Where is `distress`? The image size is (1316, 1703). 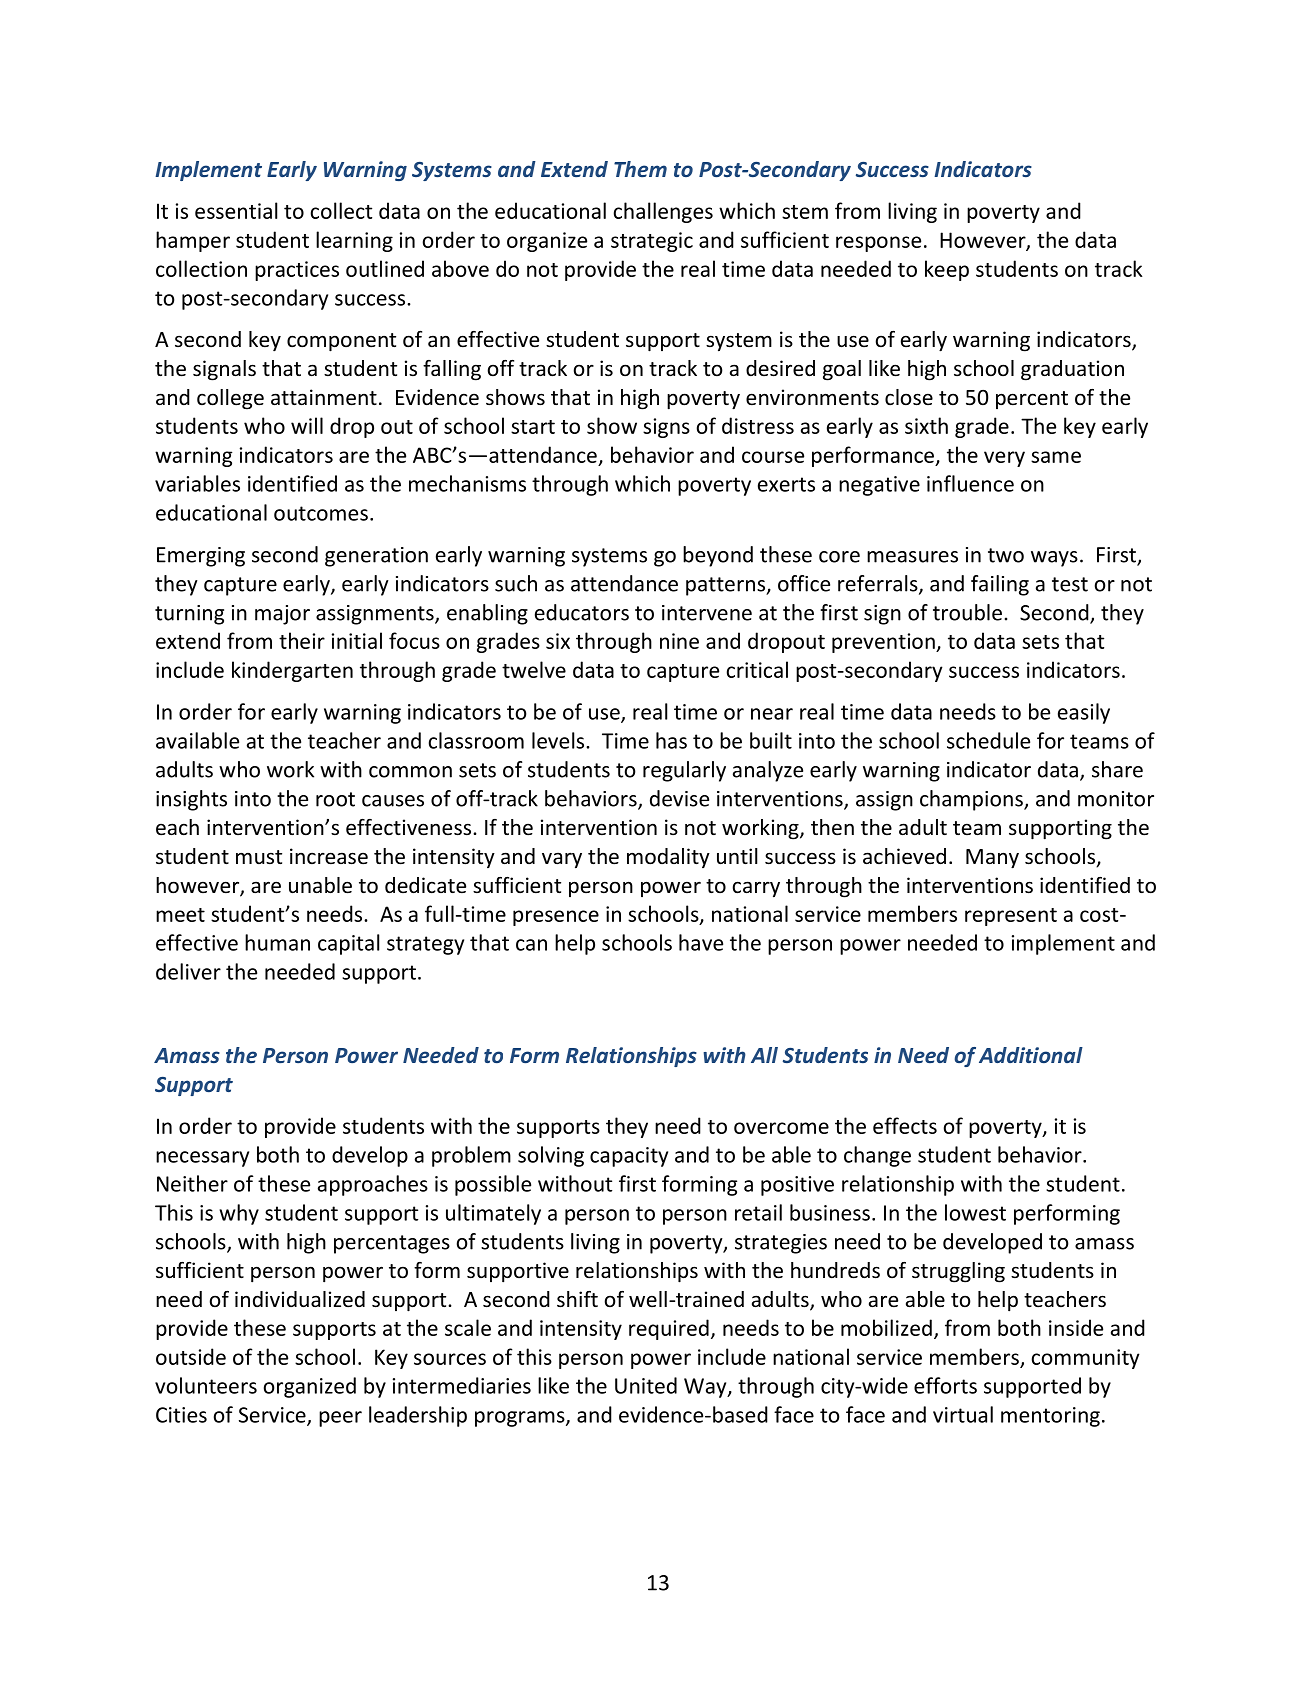 distress is located at coordinates (758, 425).
